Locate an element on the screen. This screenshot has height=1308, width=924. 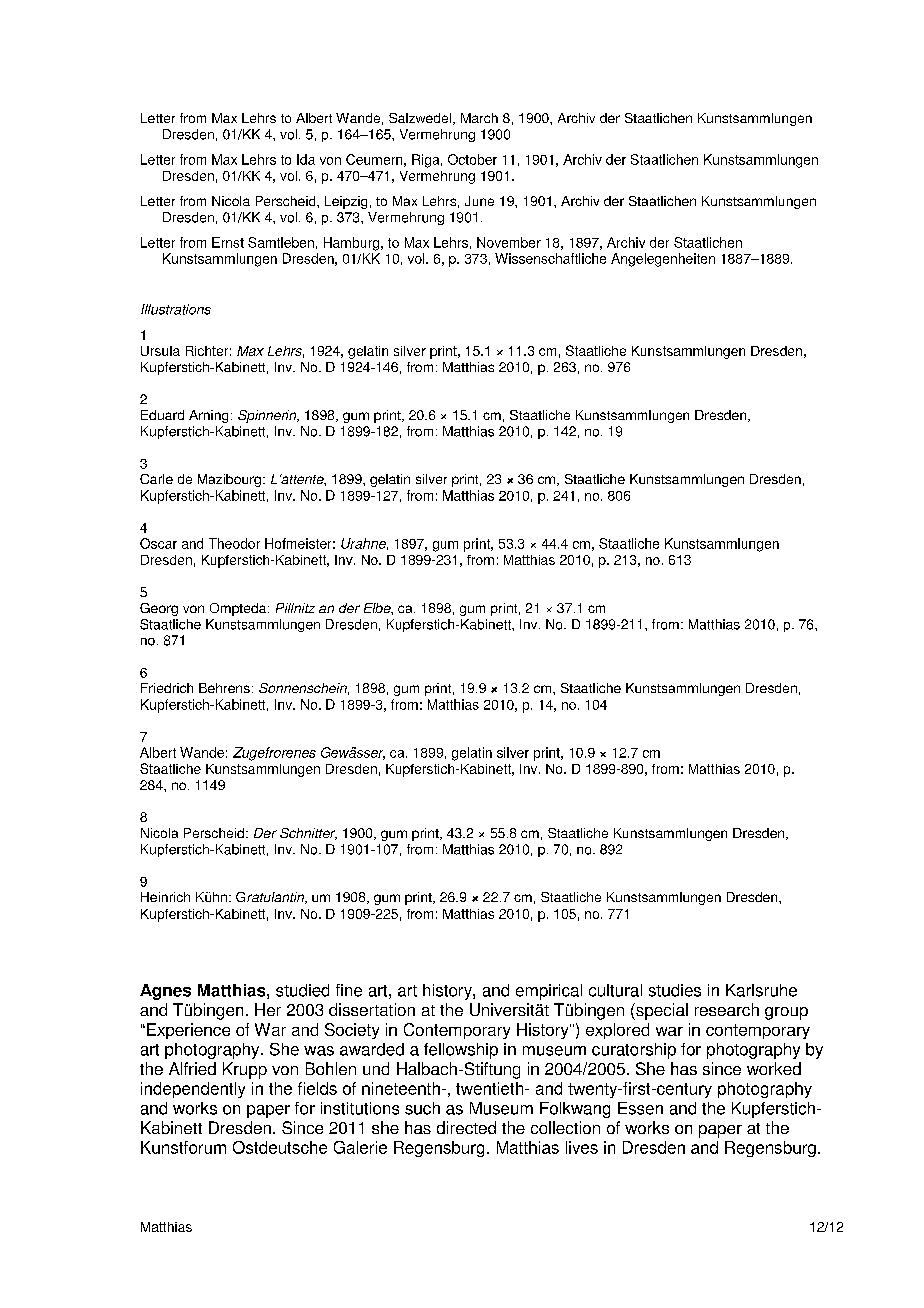
Ida is located at coordinates (306, 159).
